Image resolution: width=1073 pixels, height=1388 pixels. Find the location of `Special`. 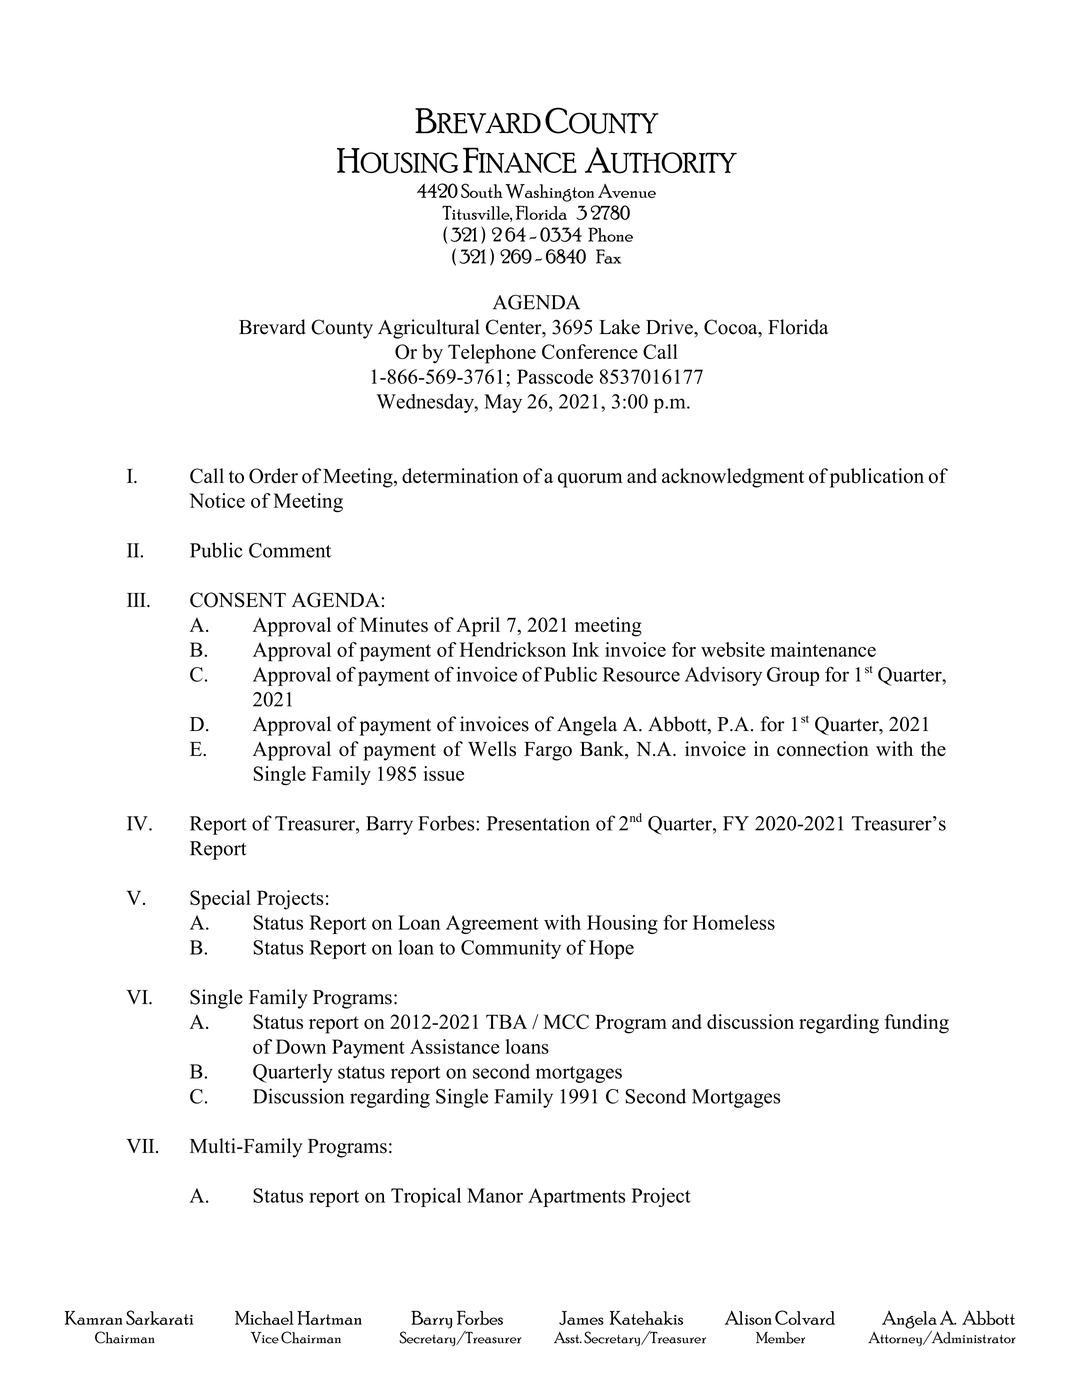

Special is located at coordinates (220, 900).
